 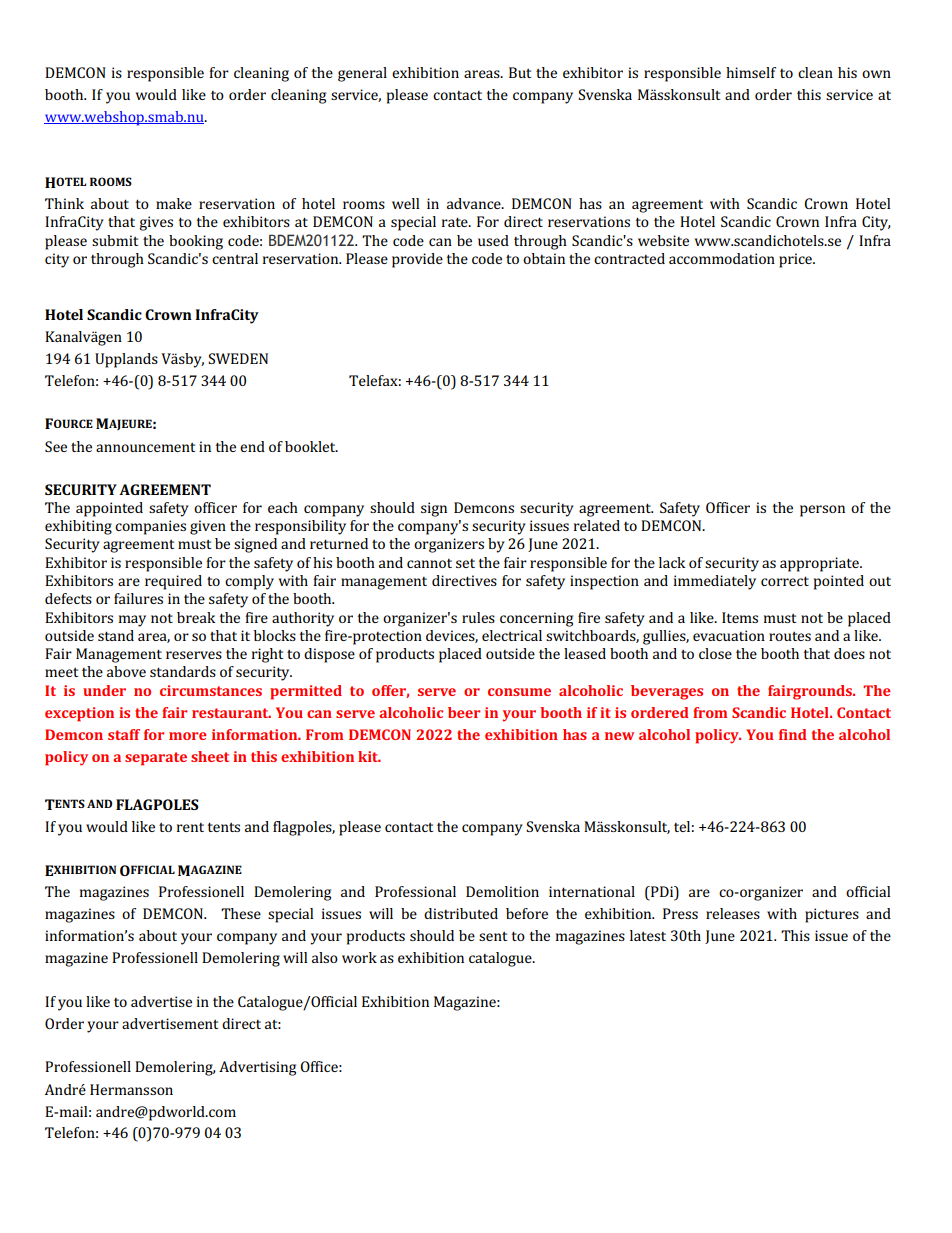 I want to click on announcement, so click(x=145, y=447).
